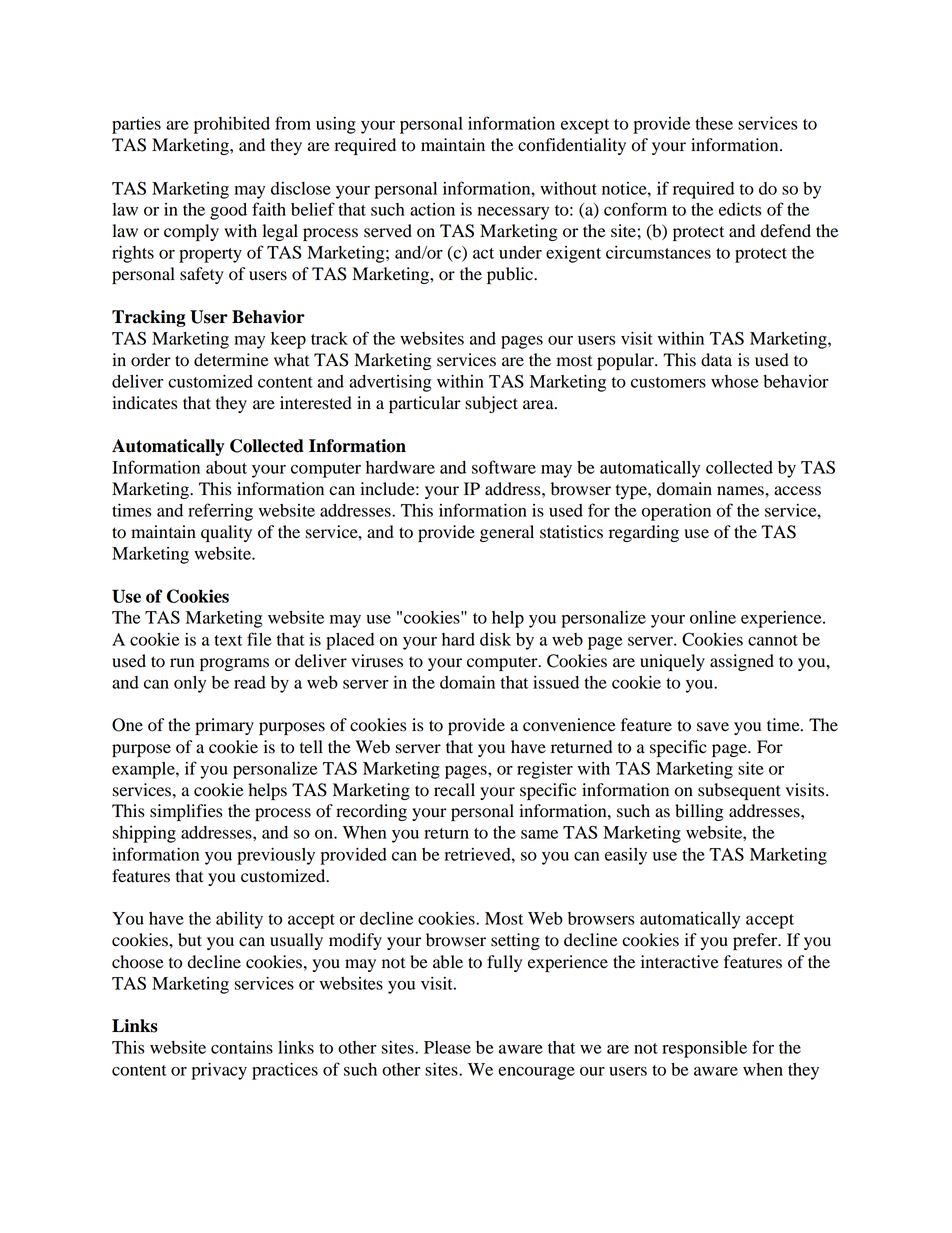 Image resolution: width=952 pixels, height=1233 pixels. Describe the element at coordinates (713, 617) in the screenshot. I see `online` at that location.
